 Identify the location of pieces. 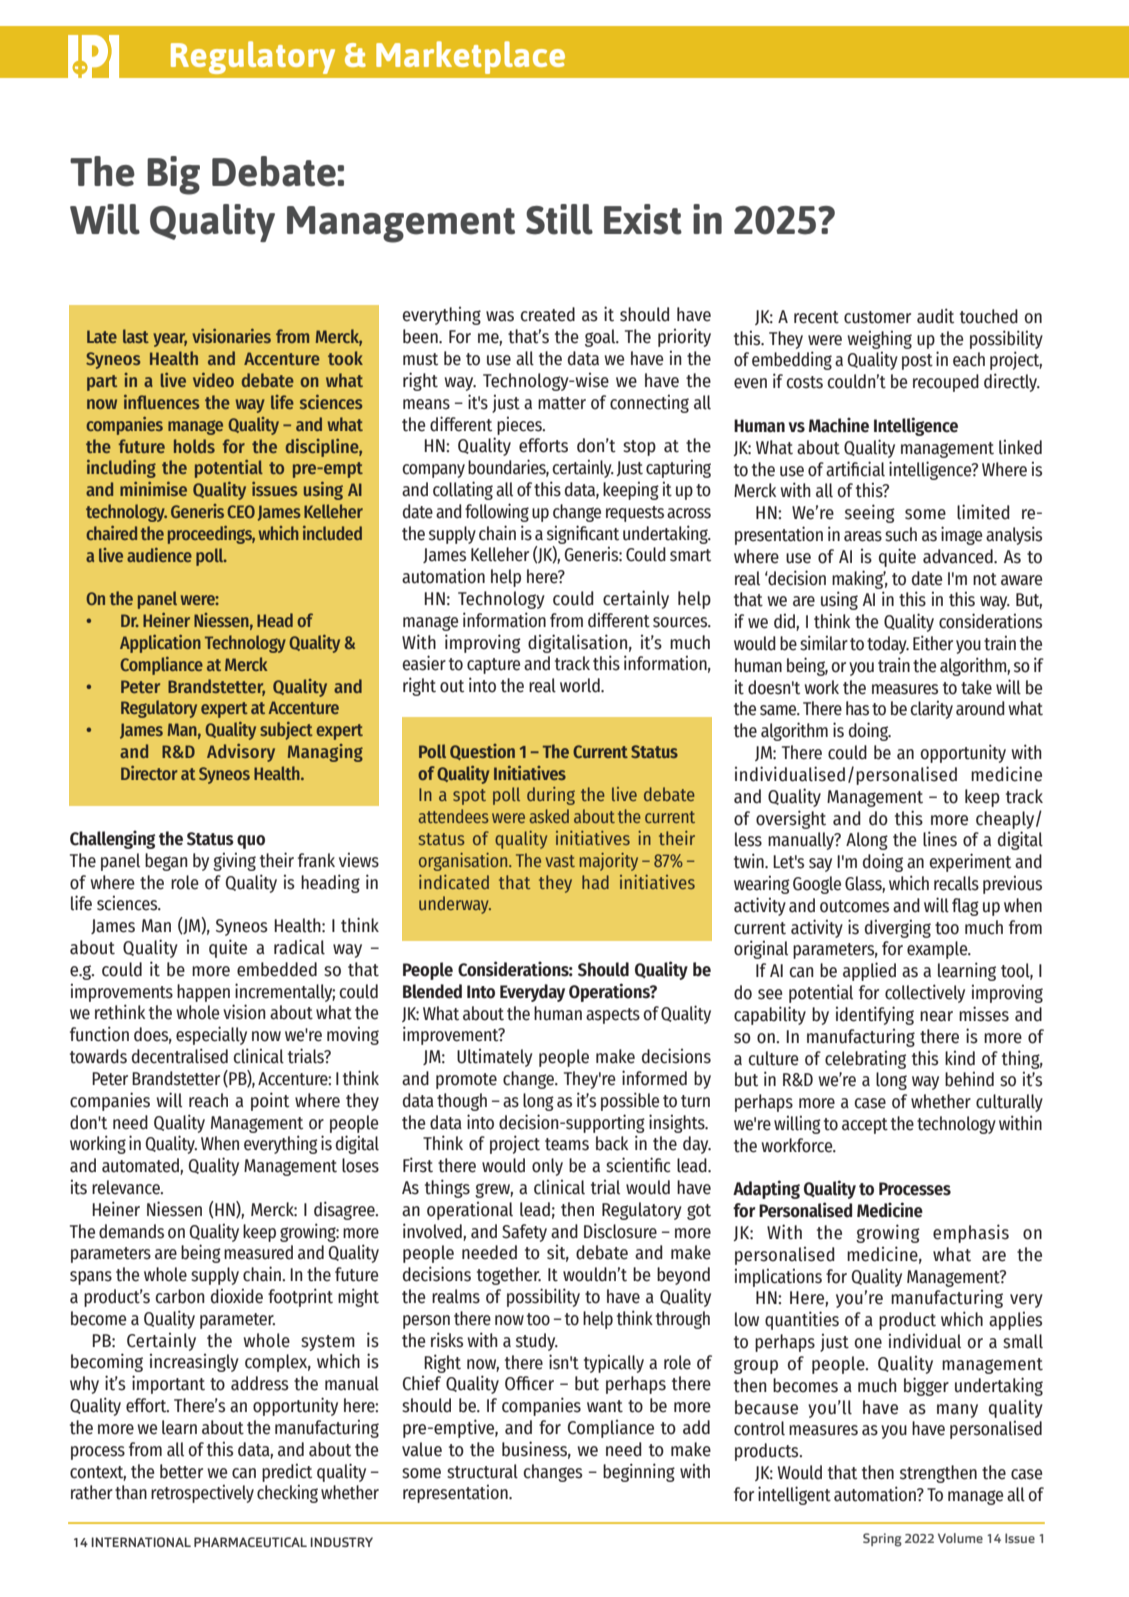
(520, 425).
